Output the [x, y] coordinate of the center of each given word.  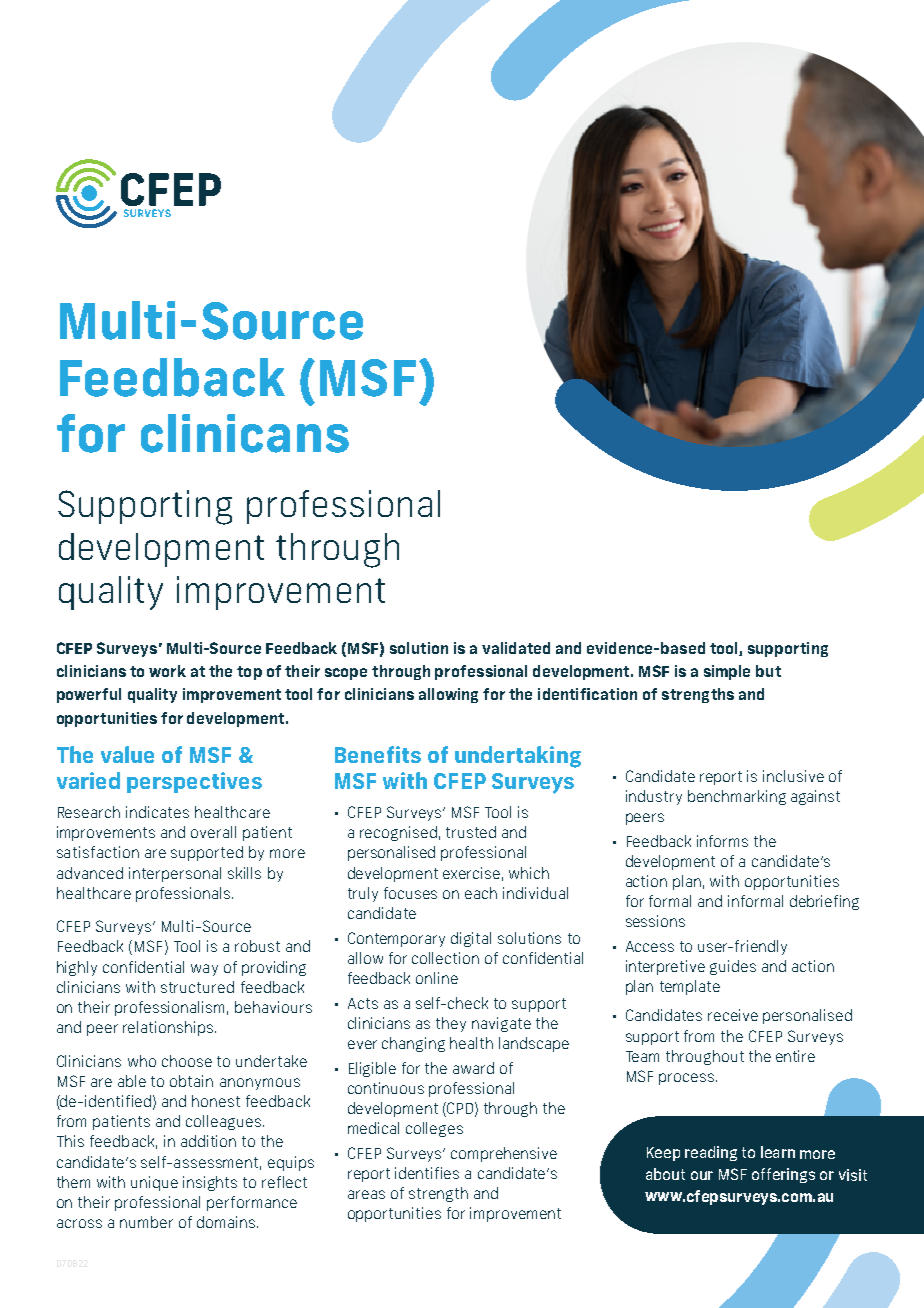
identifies [427, 1173]
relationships [168, 1028]
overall [213, 832]
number [146, 1222]
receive [733, 1015]
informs [722, 841]
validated [516, 648]
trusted [471, 832]
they [451, 1024]
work [167, 671]
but [768, 671]
